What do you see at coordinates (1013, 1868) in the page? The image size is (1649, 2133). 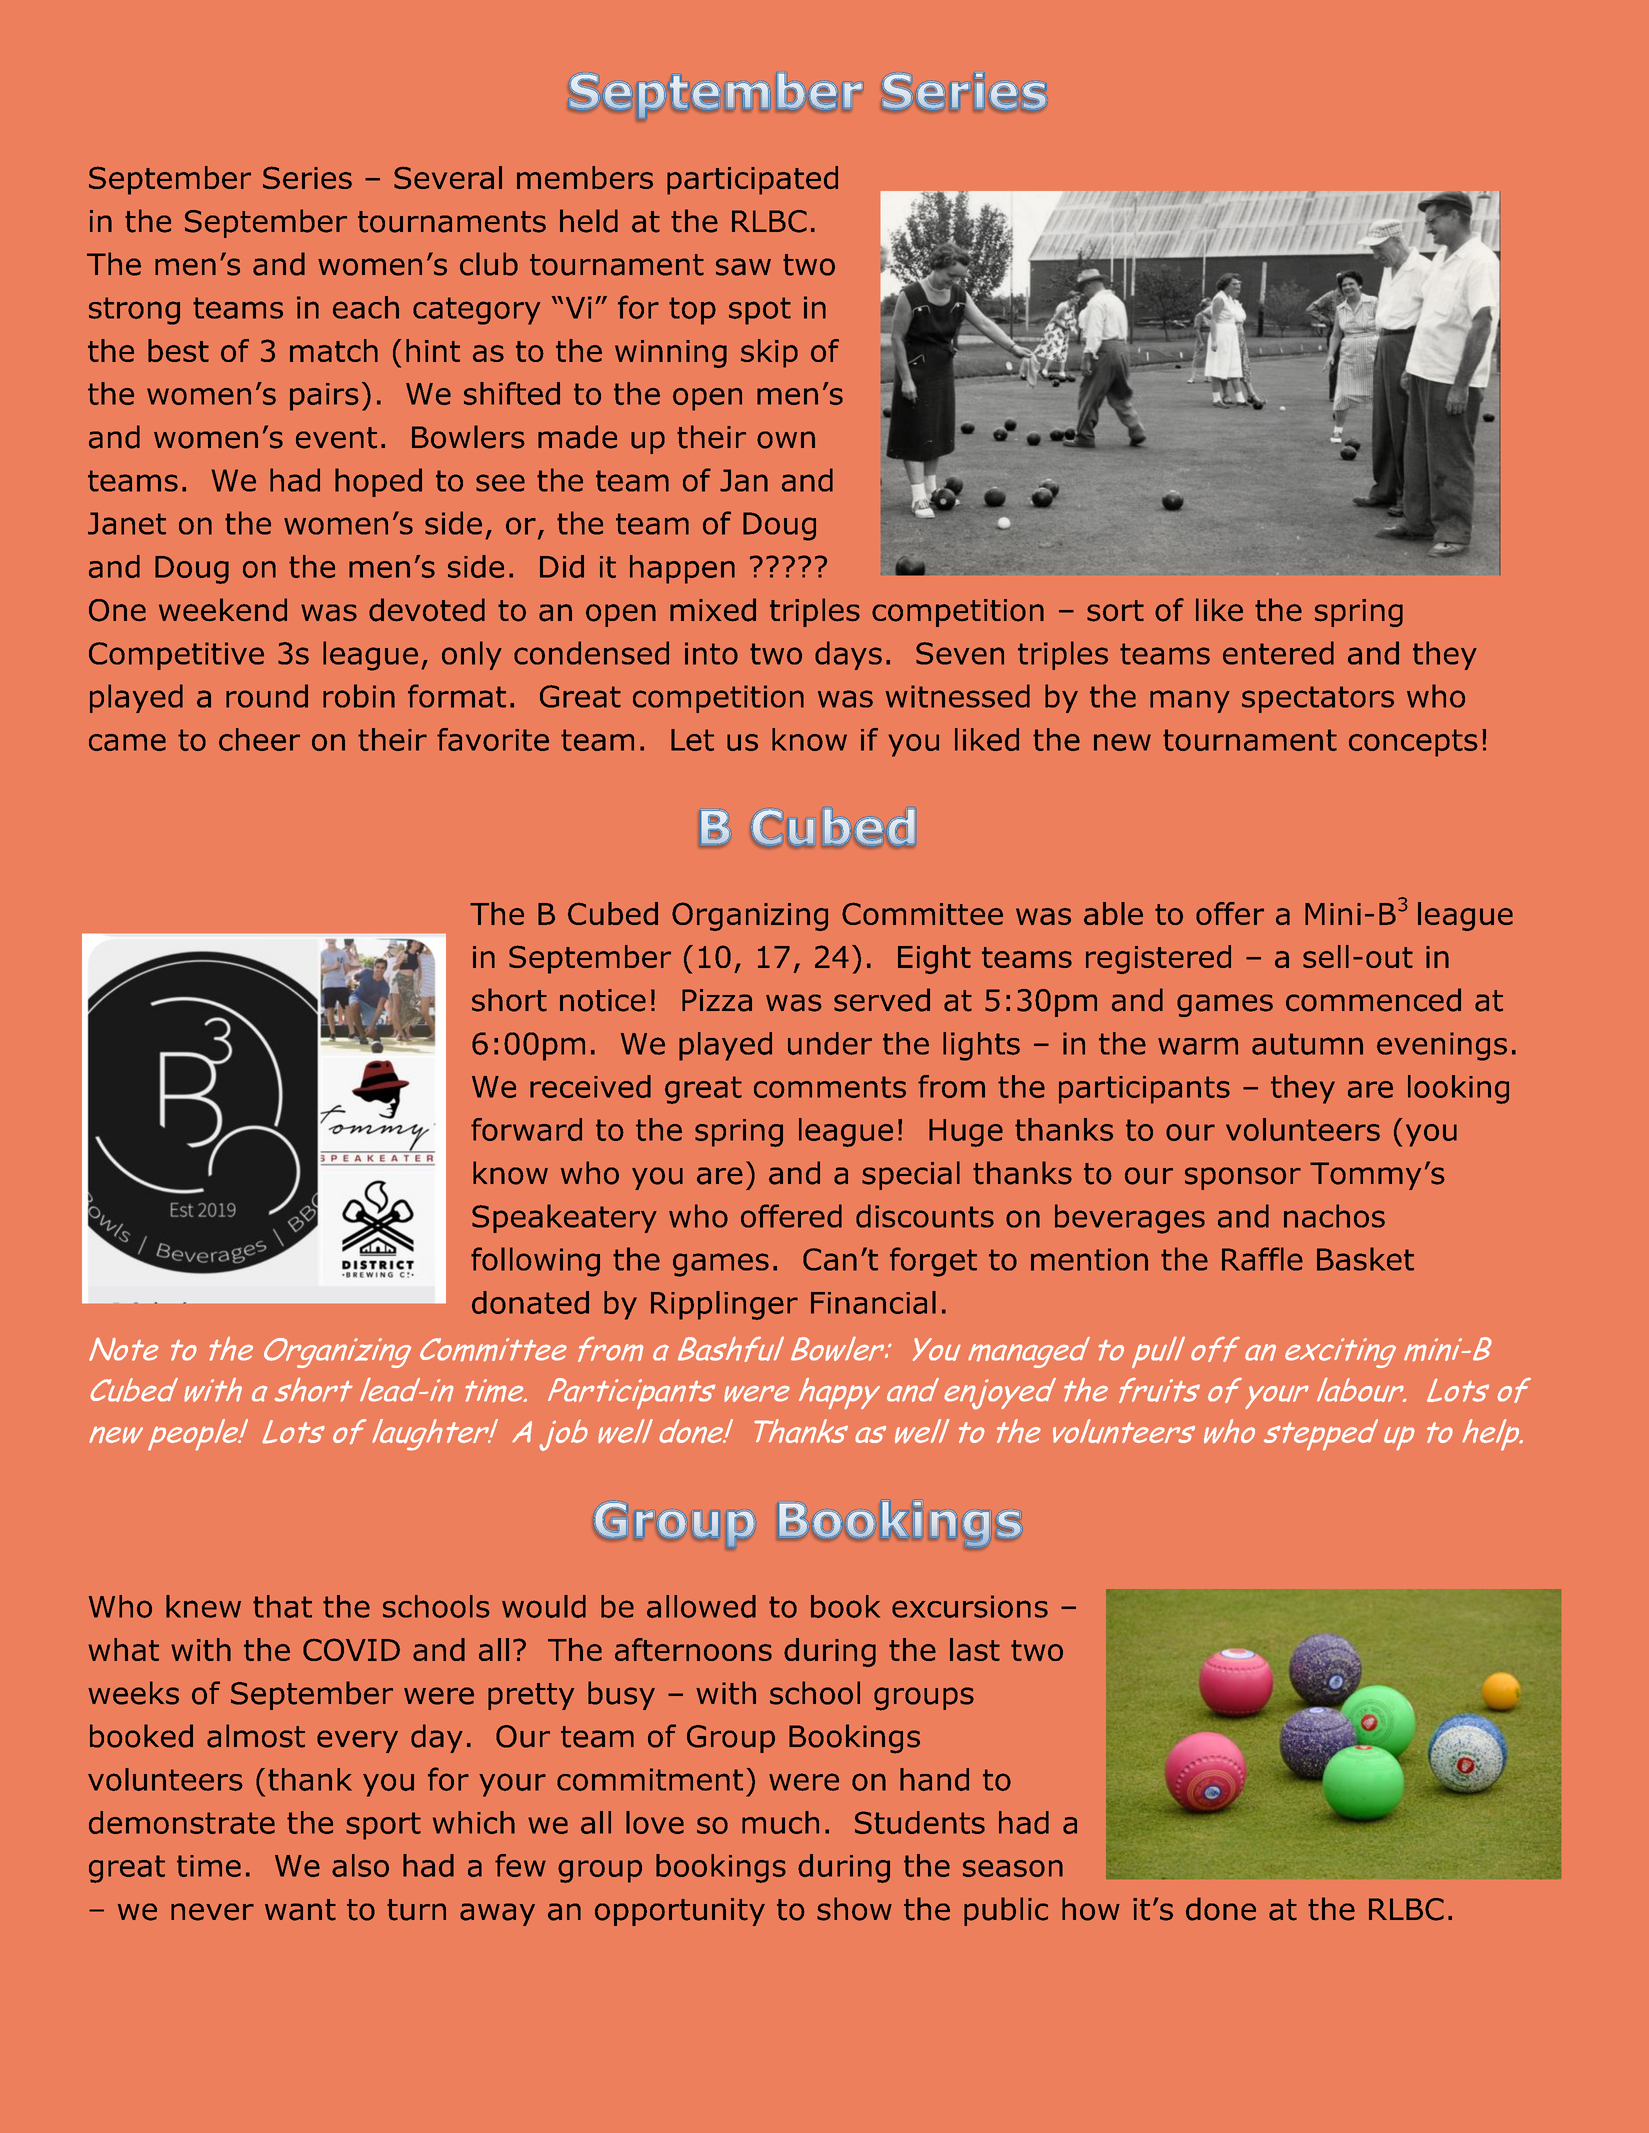 I see `season` at bounding box center [1013, 1868].
